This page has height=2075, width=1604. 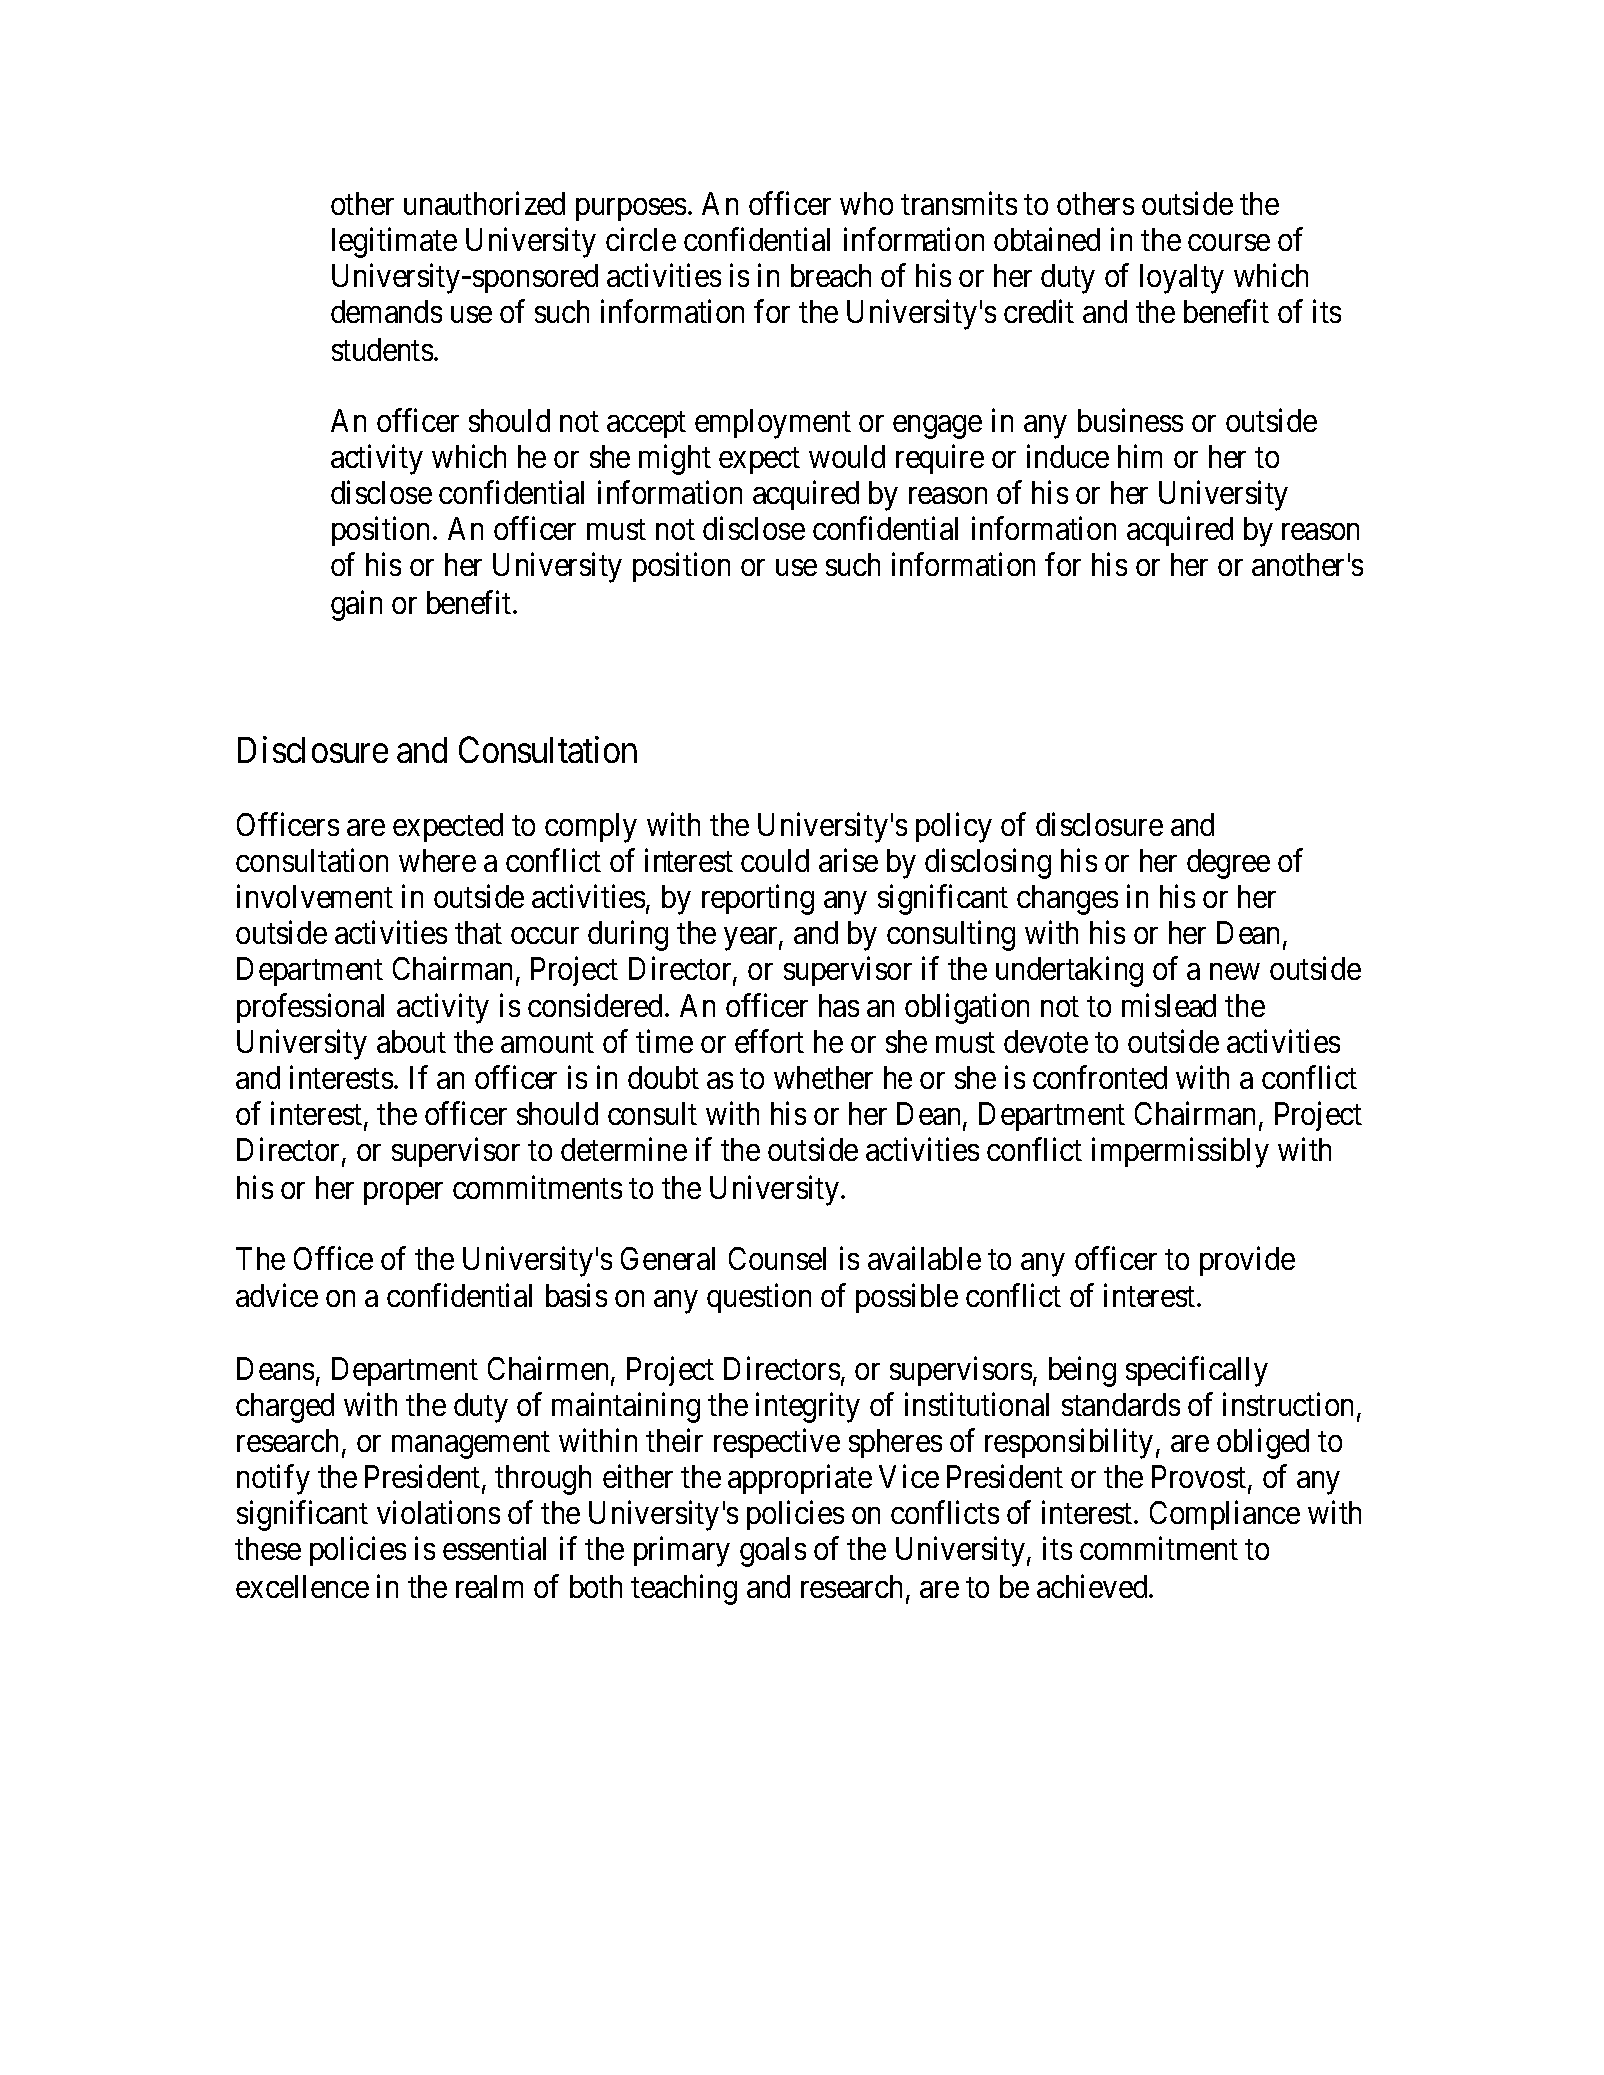 I want to click on violations, so click(x=438, y=1512).
